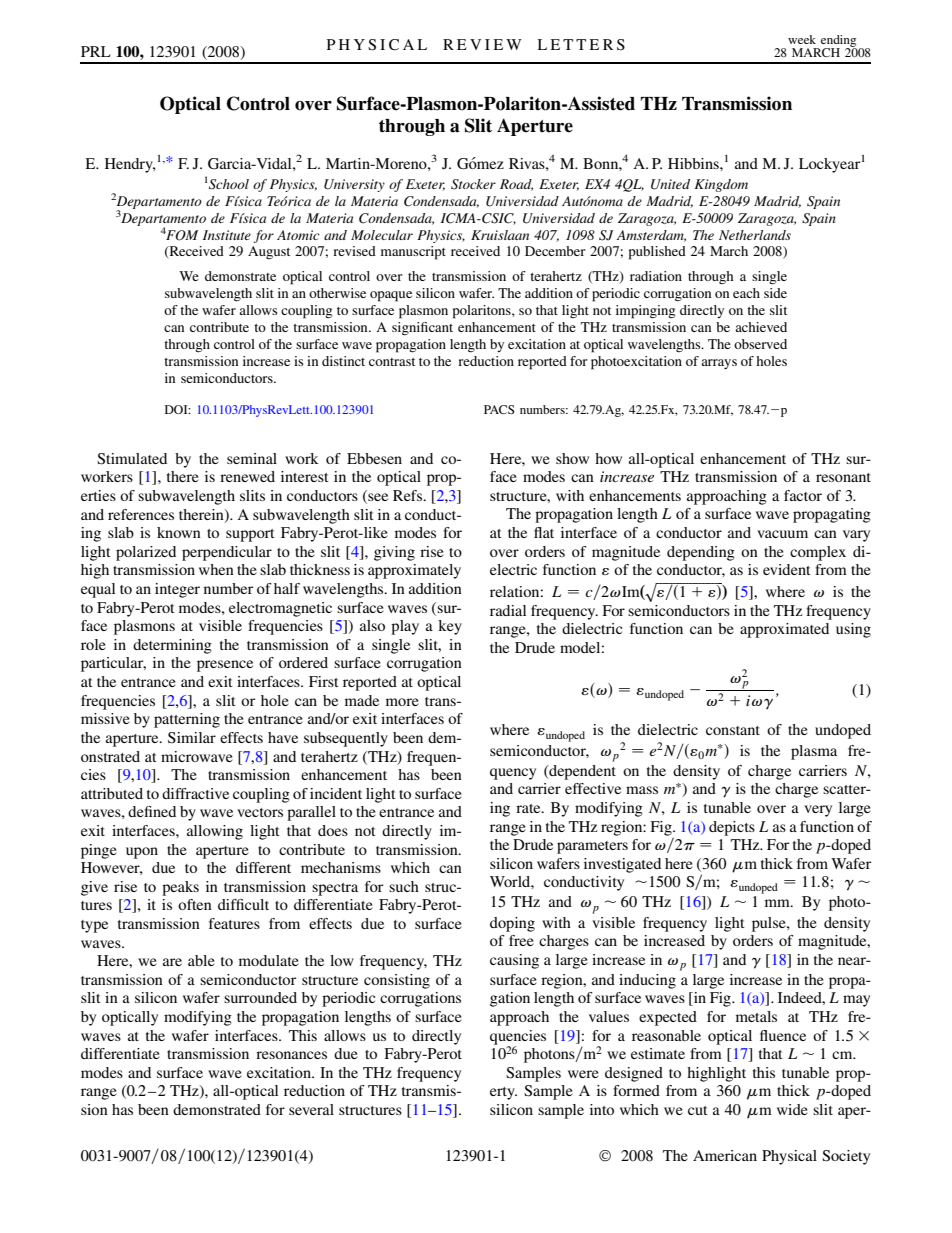 The height and width of the image is (1233, 952). What do you see at coordinates (802, 39) in the image?
I see `week` at bounding box center [802, 39].
